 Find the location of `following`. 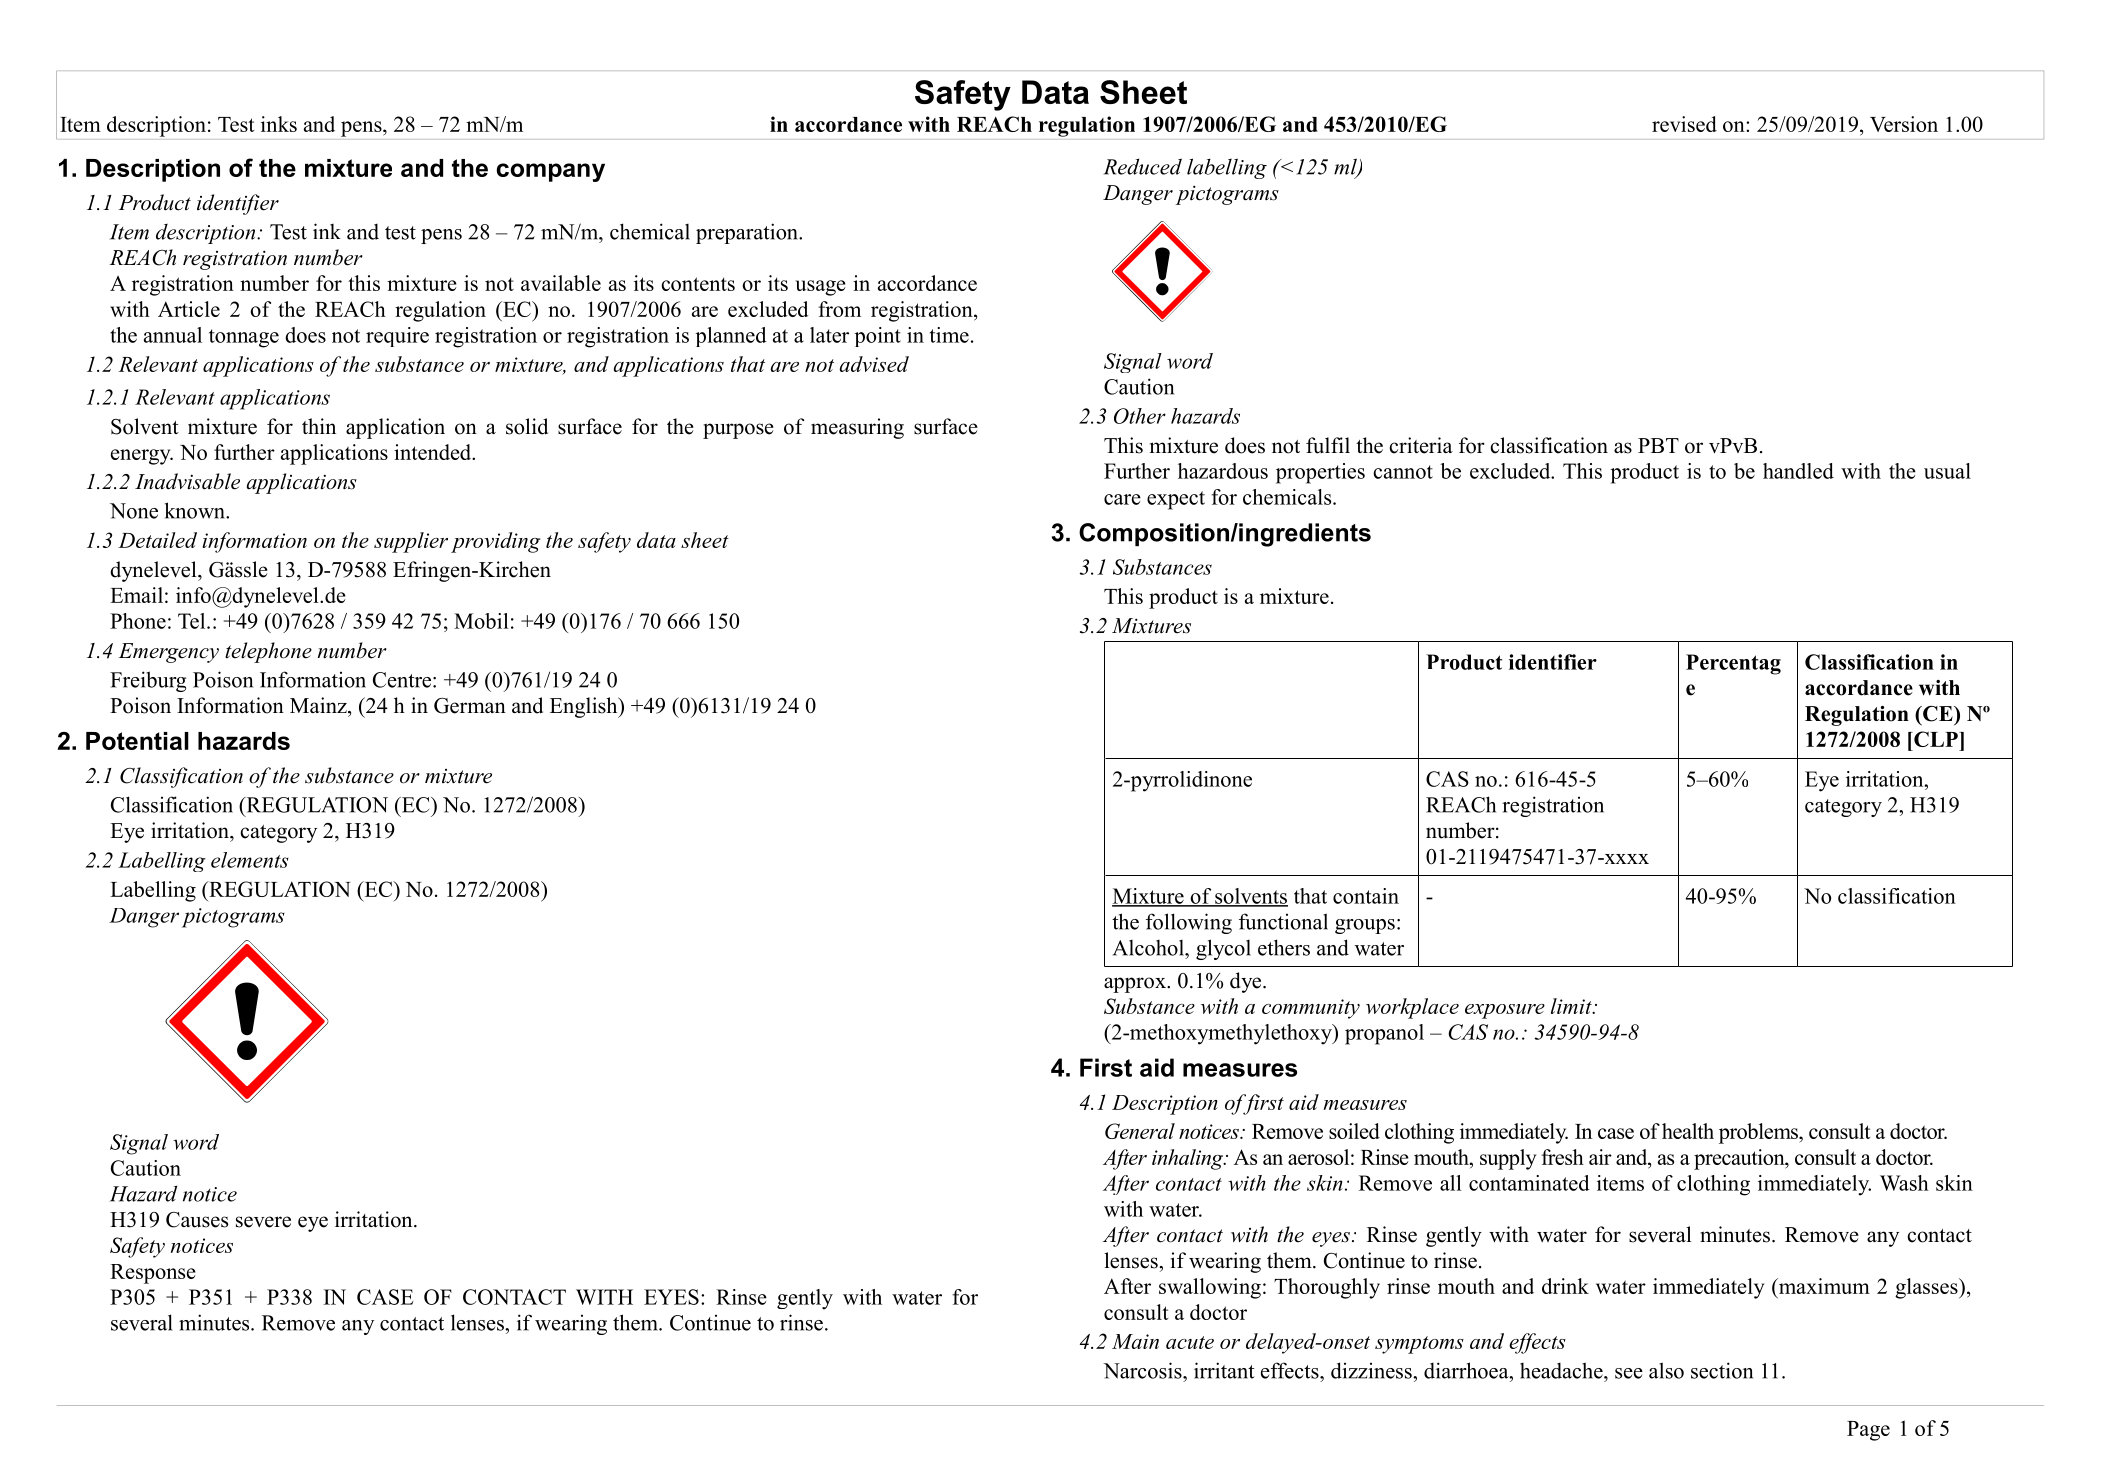

following is located at coordinates (1189, 923).
